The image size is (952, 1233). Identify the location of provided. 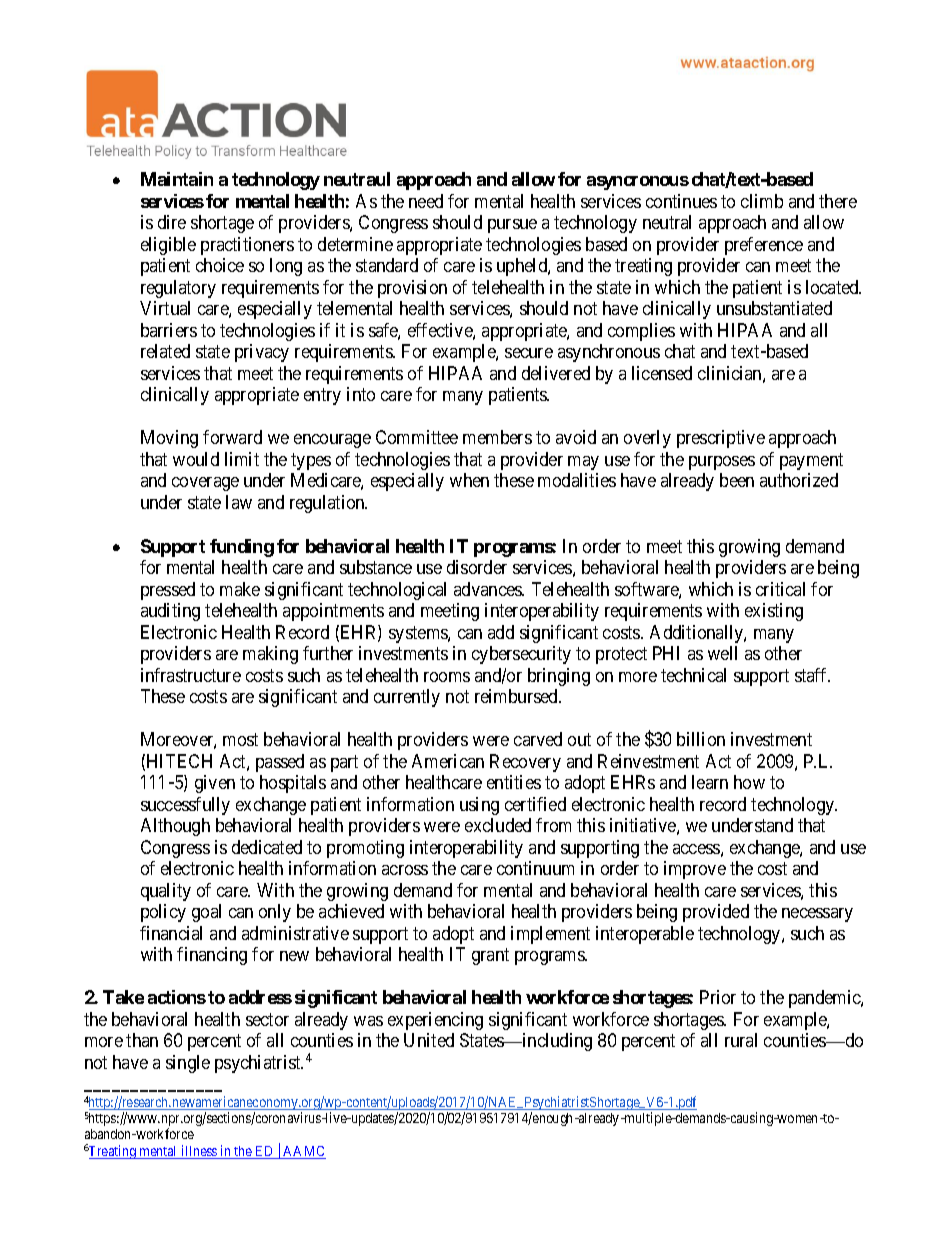
(716, 913).
